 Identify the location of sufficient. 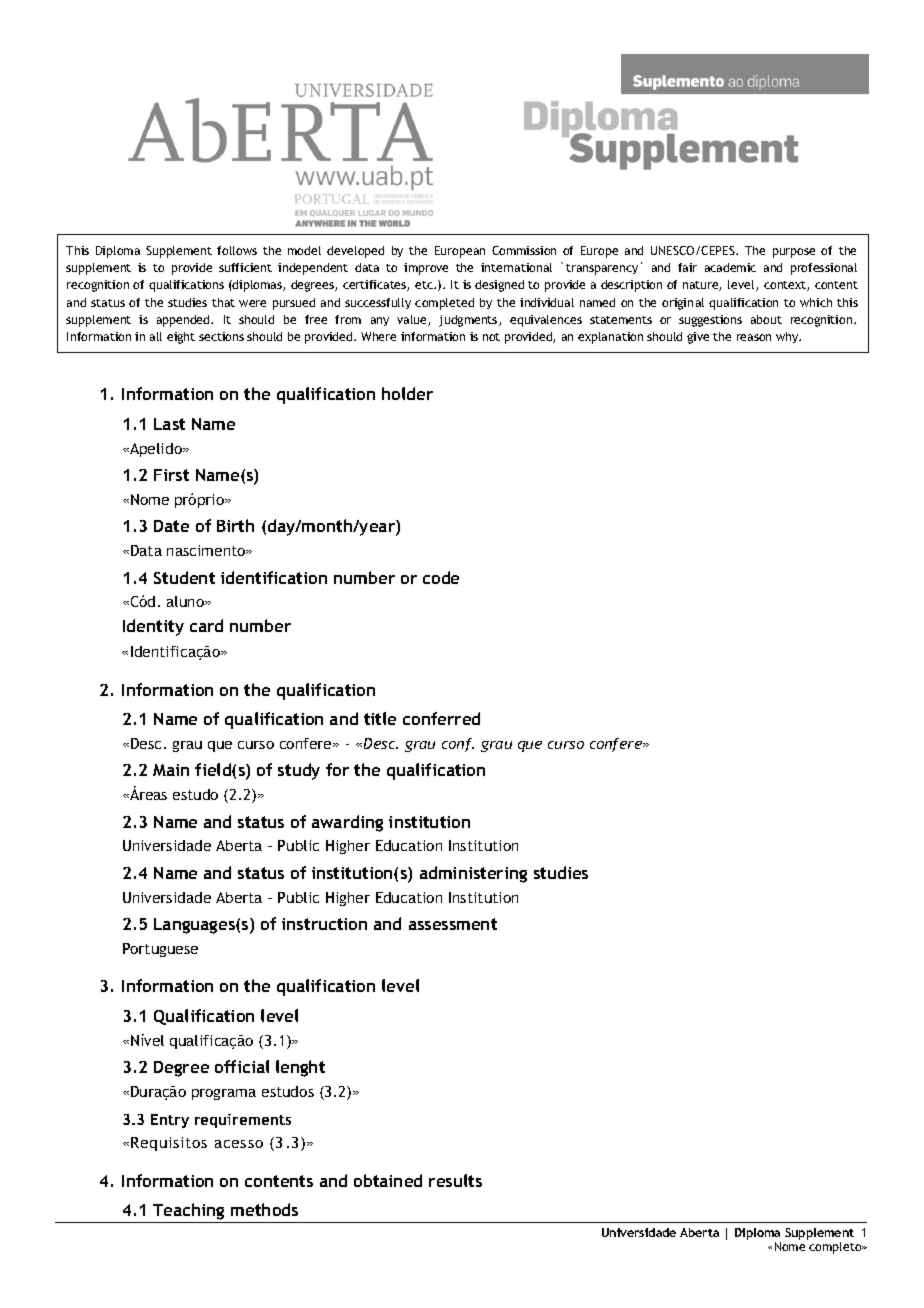
(245, 267).
